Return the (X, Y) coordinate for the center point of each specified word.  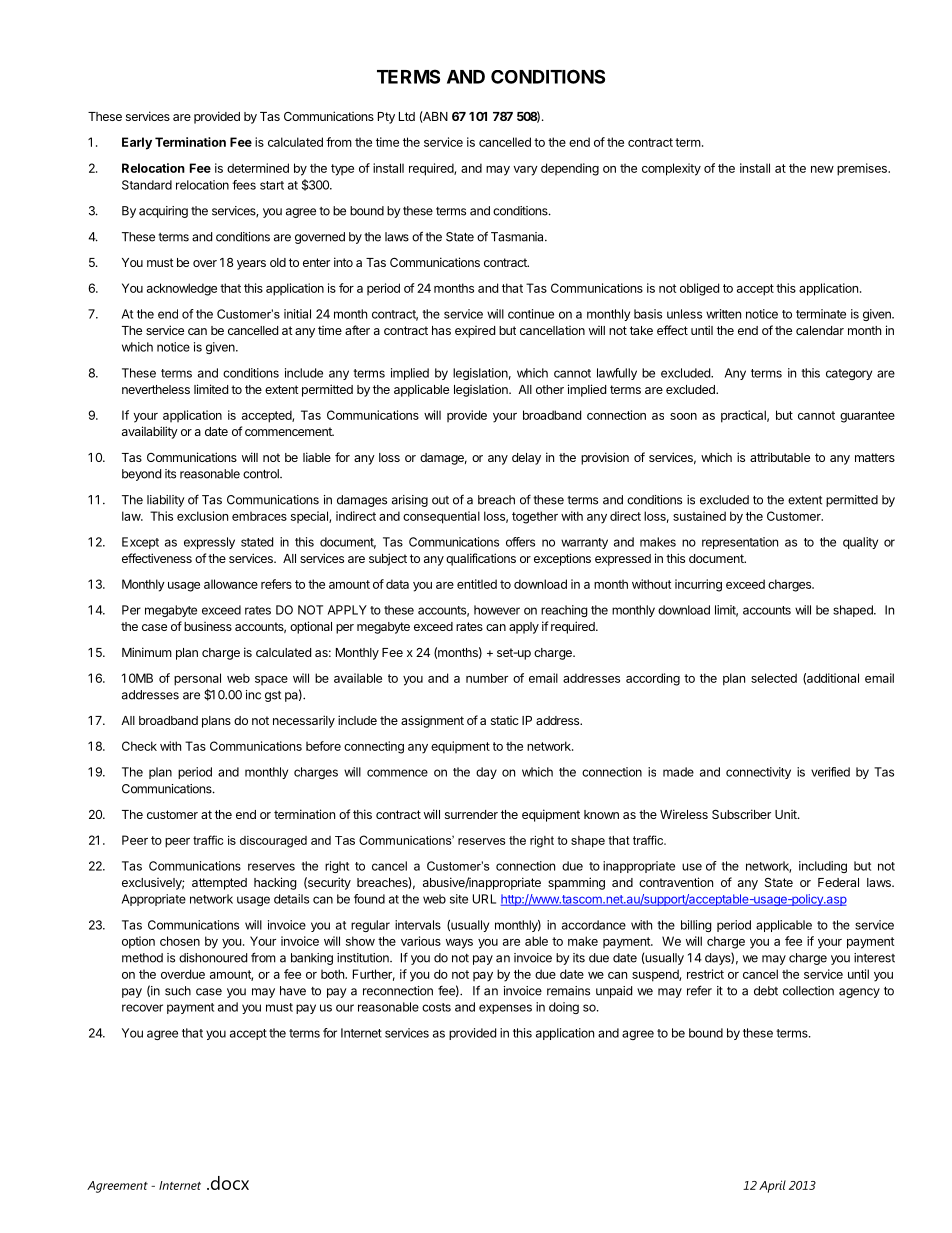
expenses (505, 1009)
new (822, 169)
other (550, 389)
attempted (219, 884)
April (772, 1186)
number (487, 678)
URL (484, 899)
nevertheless (156, 389)
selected (774, 678)
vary (525, 171)
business (208, 626)
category (849, 374)
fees (244, 185)
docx (228, 1183)
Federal (838, 882)
